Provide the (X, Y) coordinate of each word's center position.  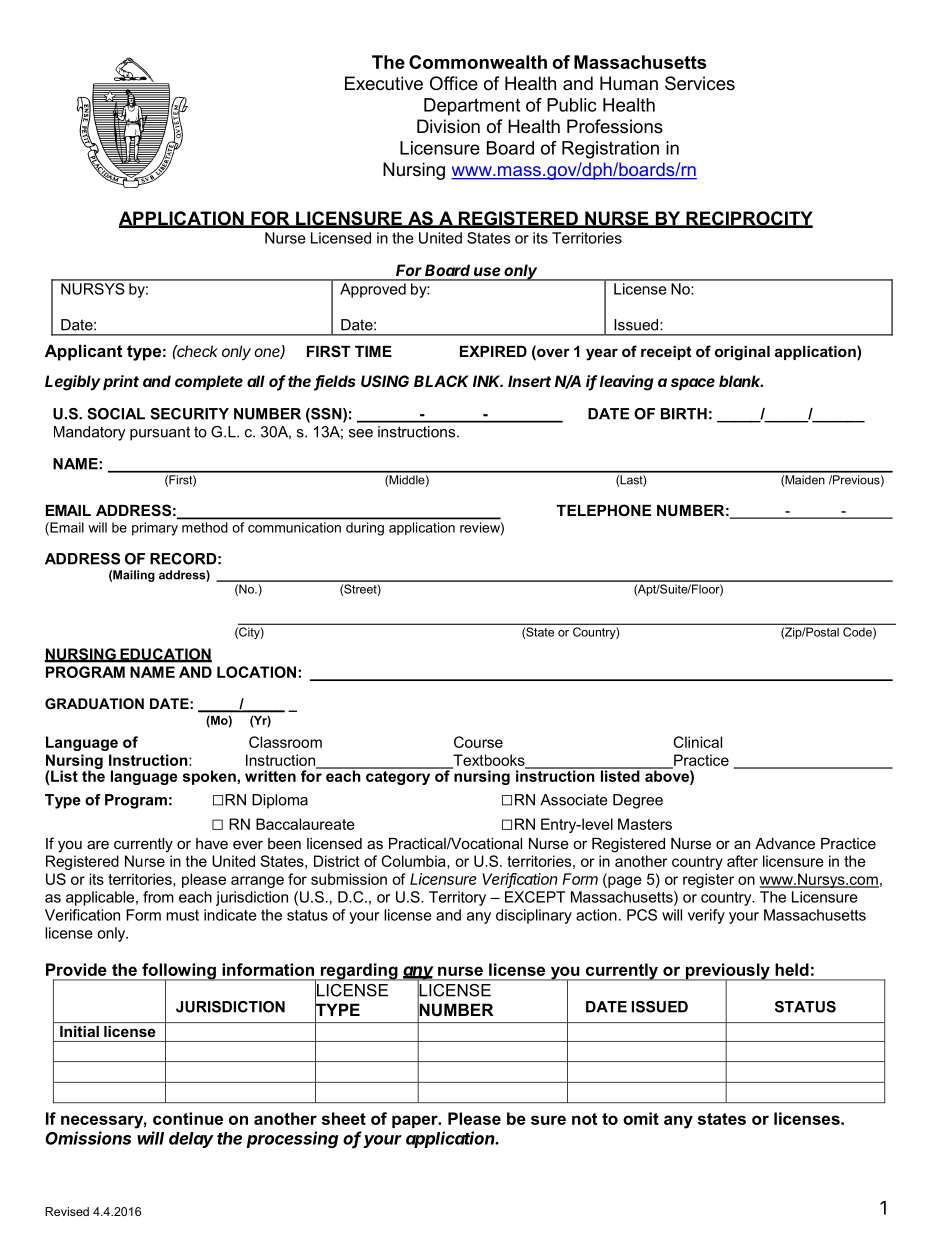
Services (700, 83)
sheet (344, 1118)
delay (191, 1140)
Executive (384, 83)
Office (454, 83)
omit (641, 1118)
